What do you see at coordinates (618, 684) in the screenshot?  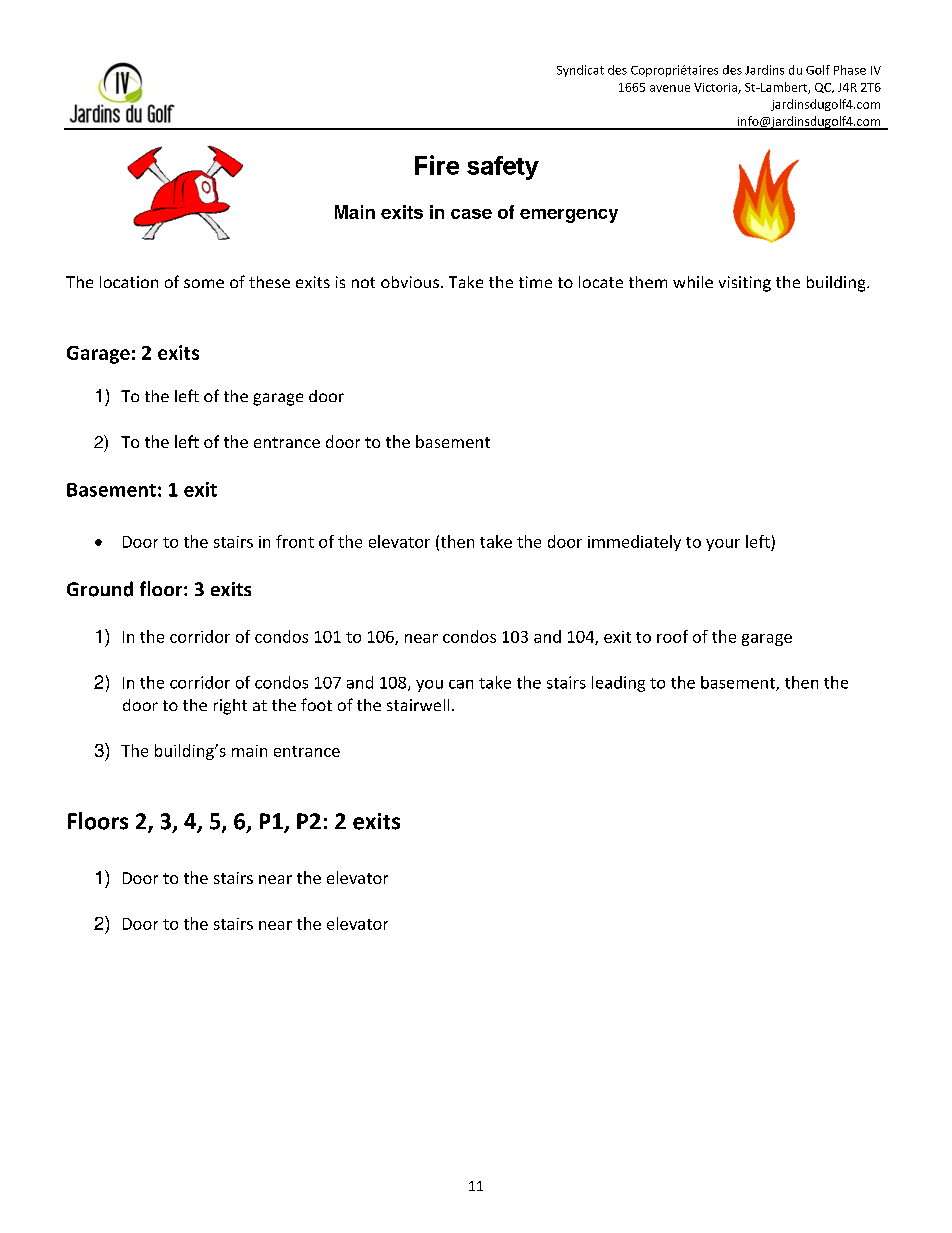 I see `leading` at bounding box center [618, 684].
